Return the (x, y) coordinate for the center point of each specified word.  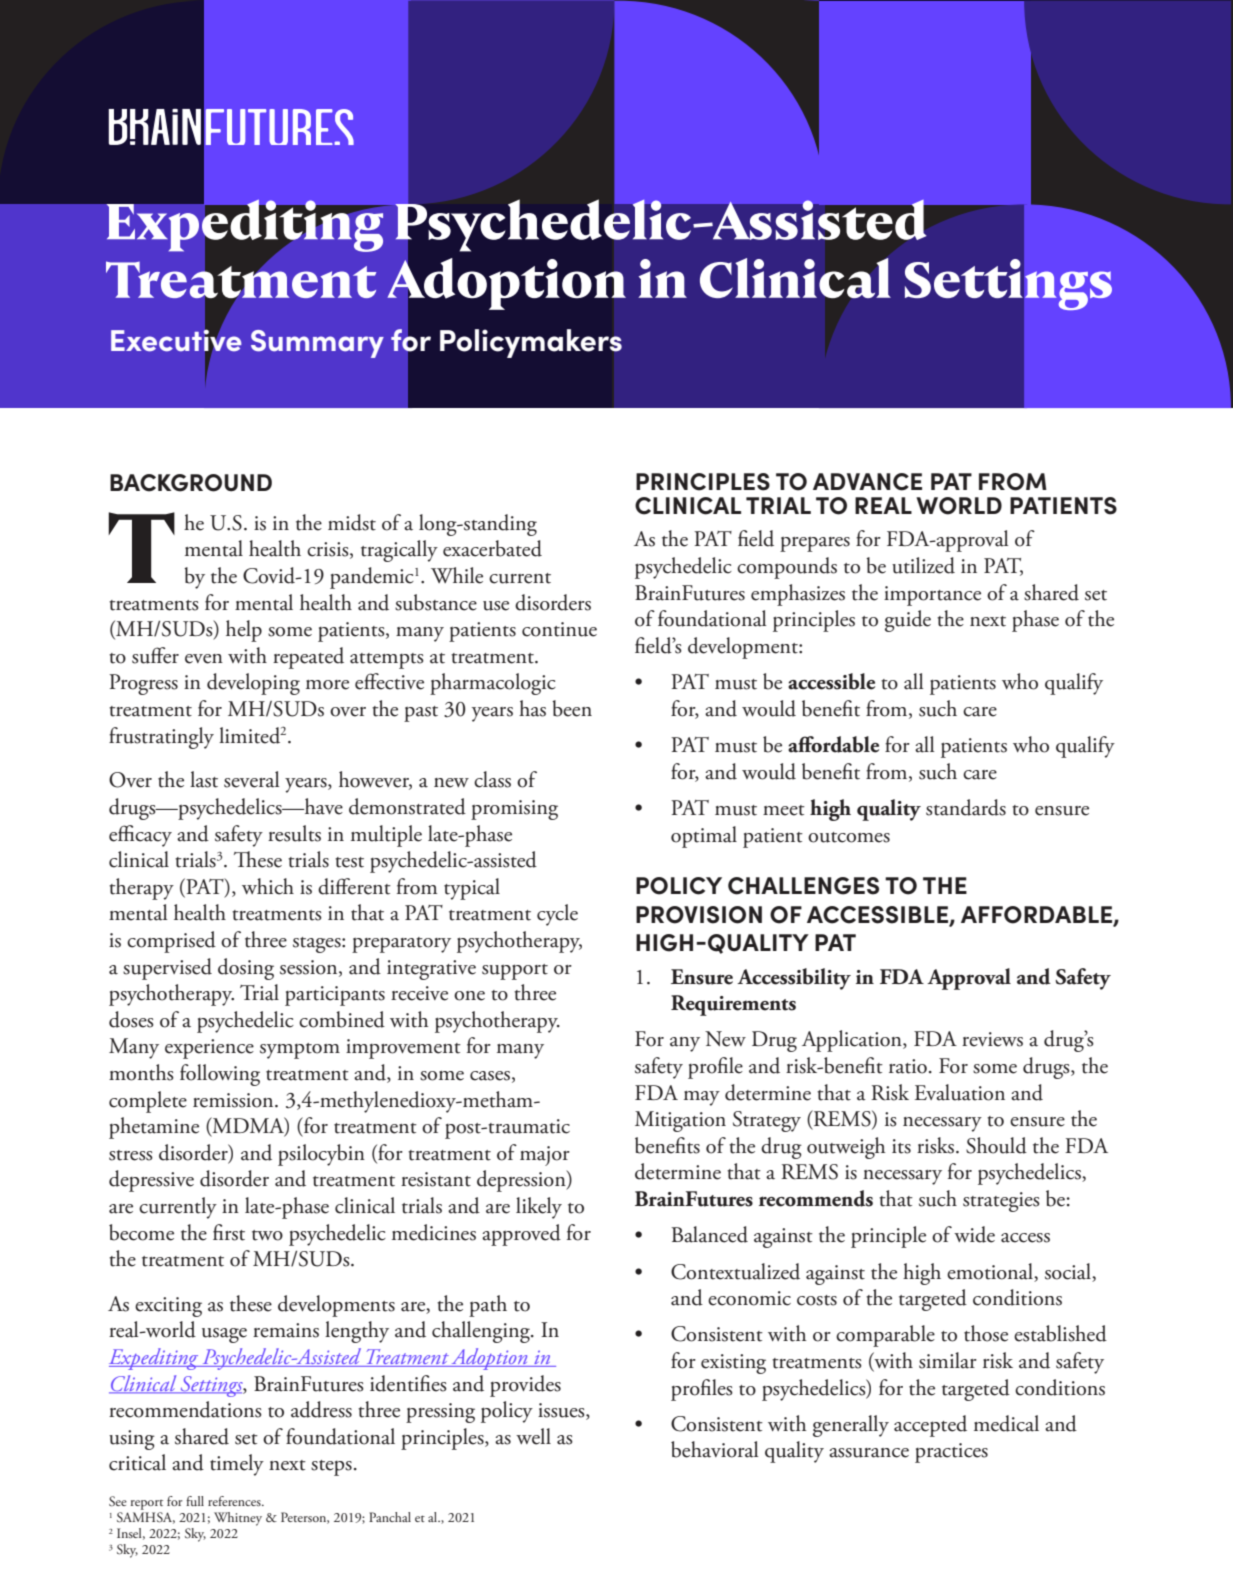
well (533, 1436)
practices (951, 1453)
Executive (176, 340)
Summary (317, 344)
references (235, 1501)
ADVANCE (867, 482)
